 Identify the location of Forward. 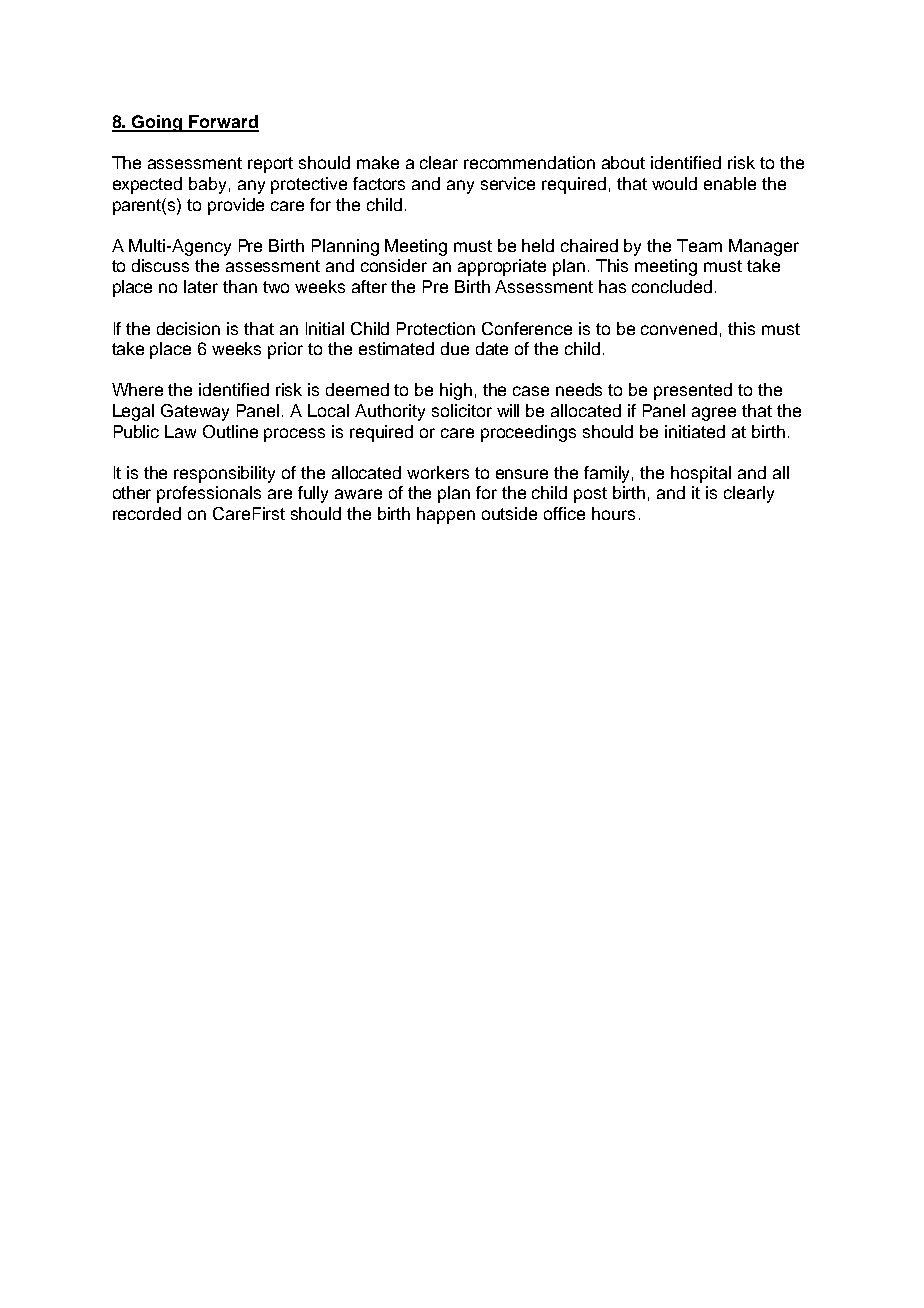
(223, 123).
